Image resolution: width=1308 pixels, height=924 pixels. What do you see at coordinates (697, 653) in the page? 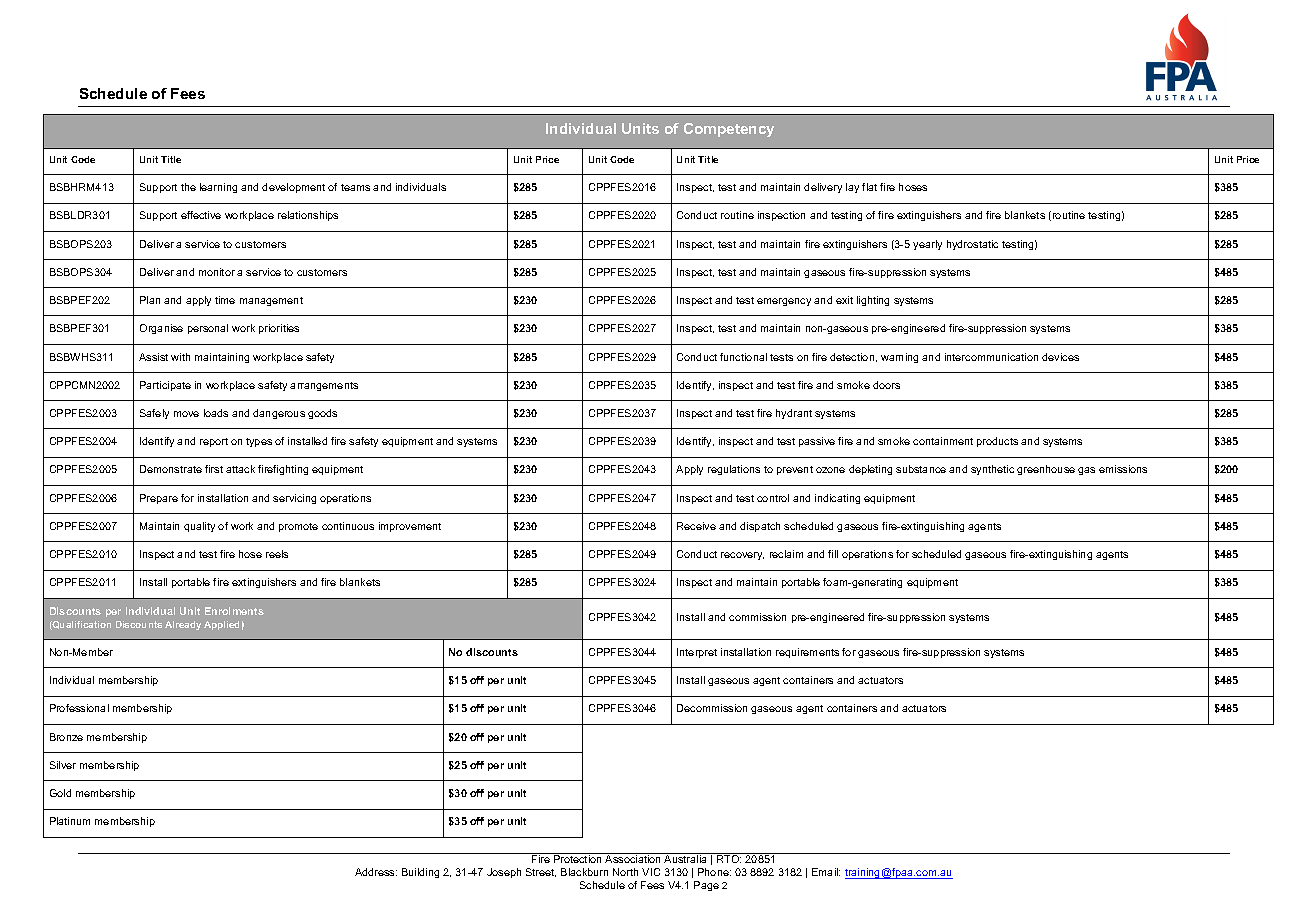
I see `Interpret` at bounding box center [697, 653].
